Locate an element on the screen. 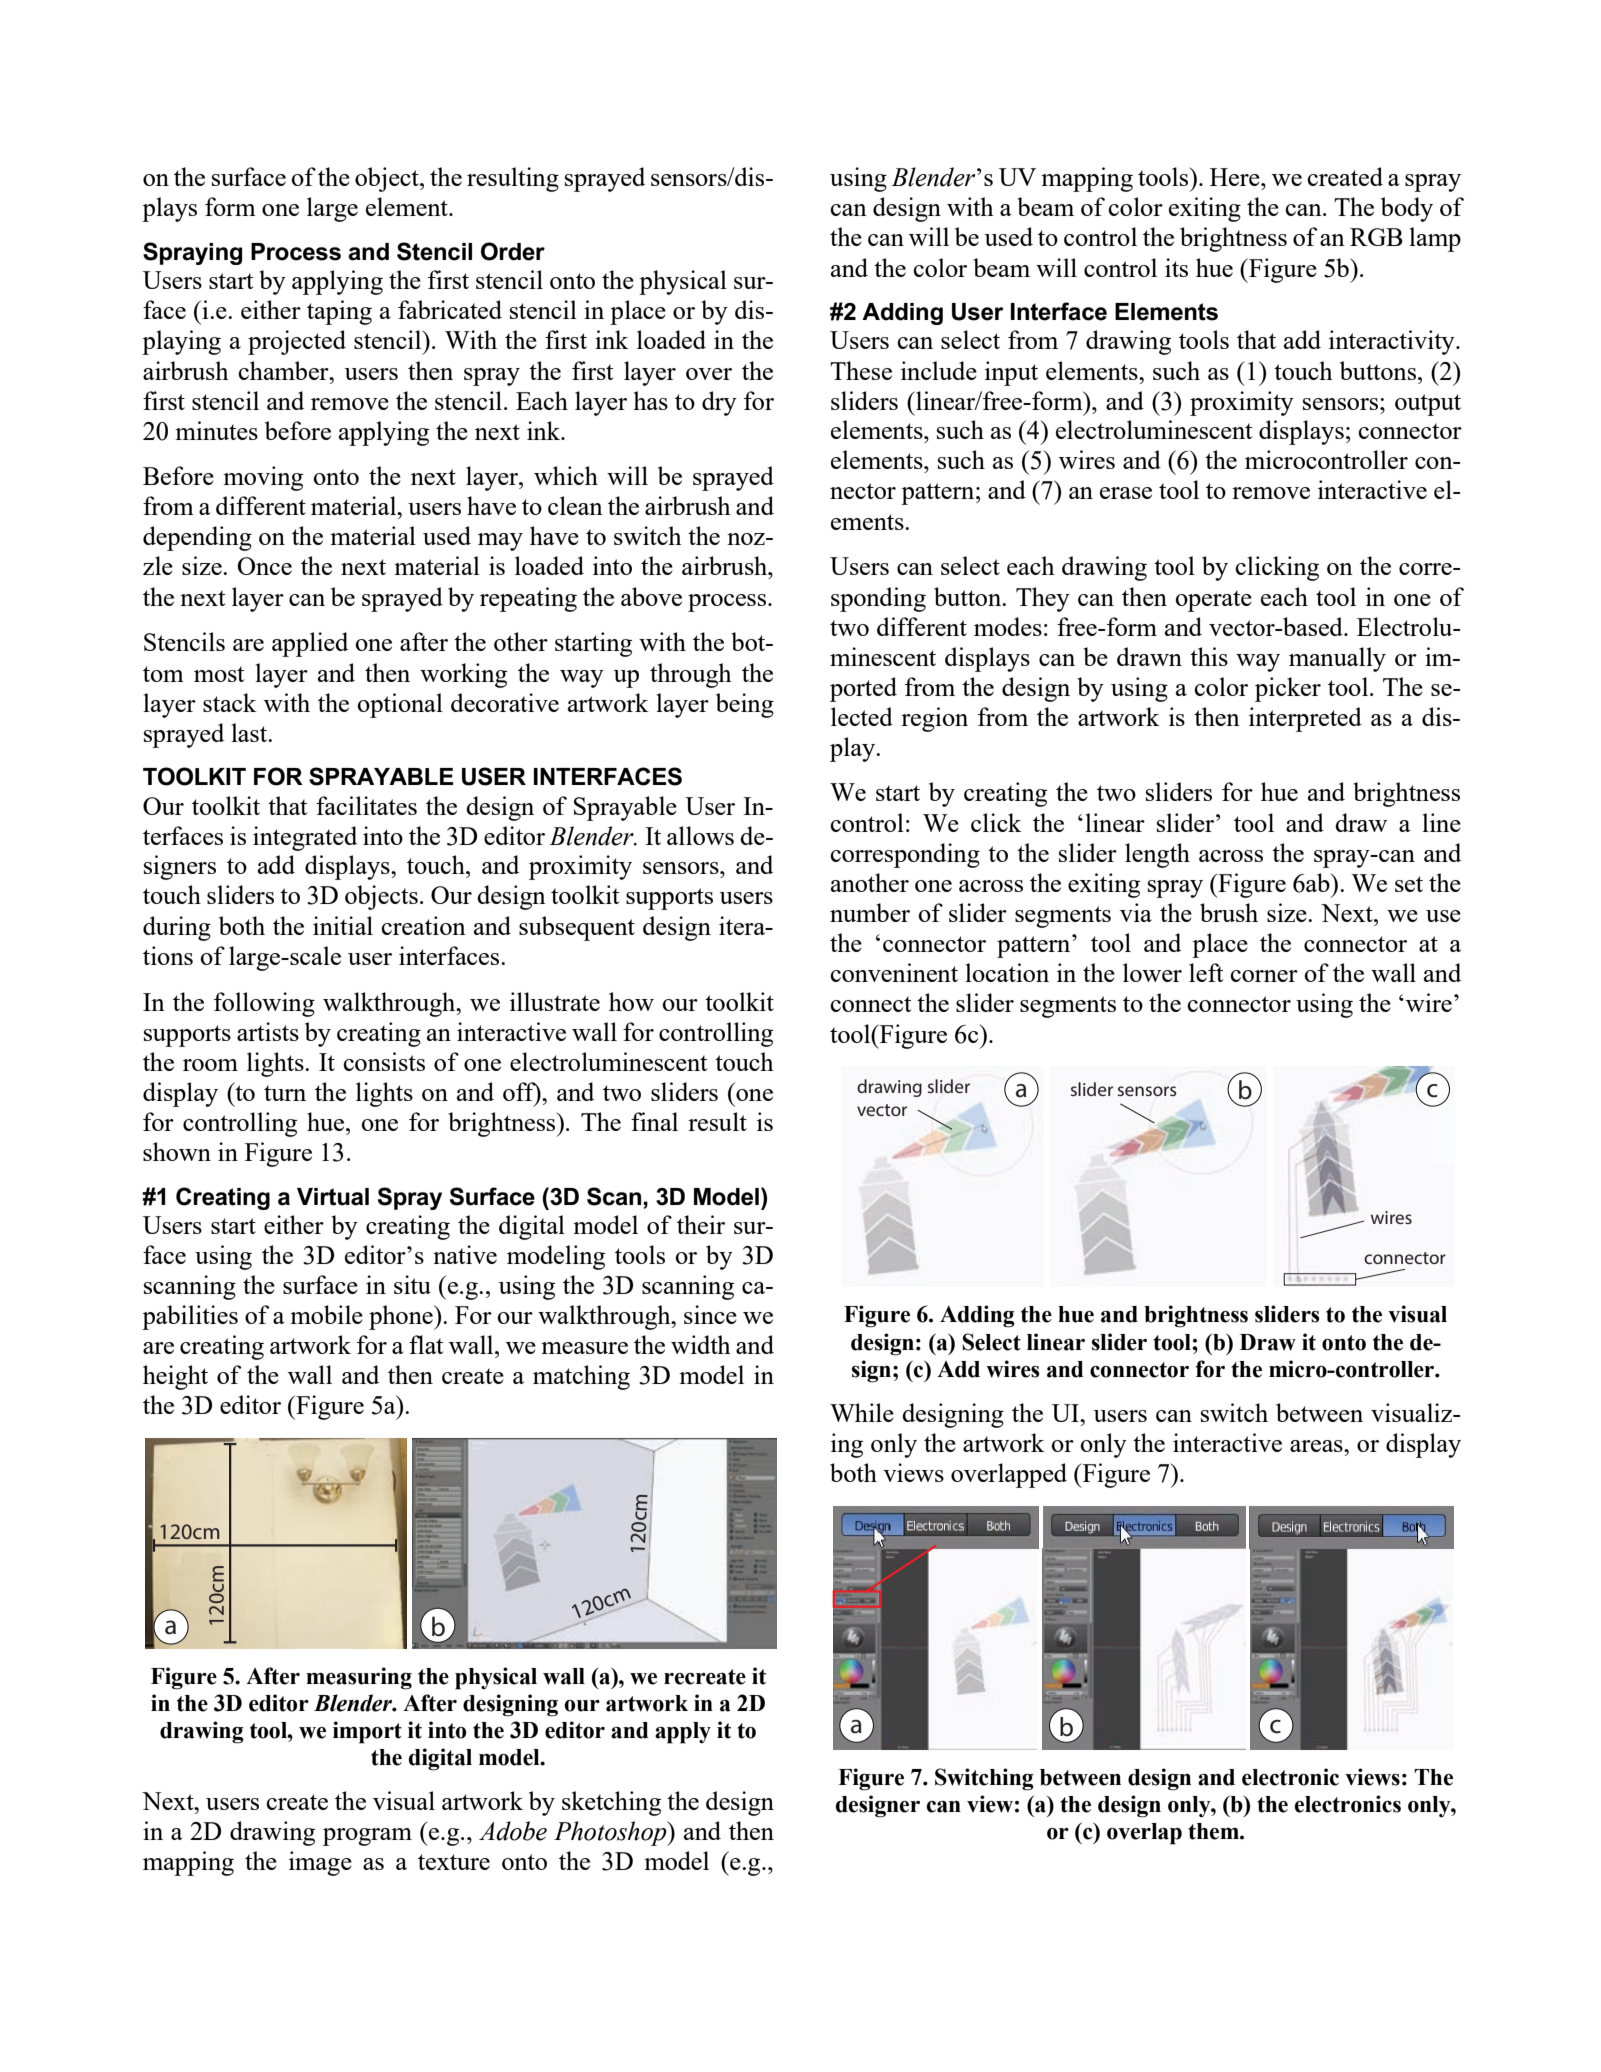 The image size is (1601, 2072). taping is located at coordinates (339, 312).
